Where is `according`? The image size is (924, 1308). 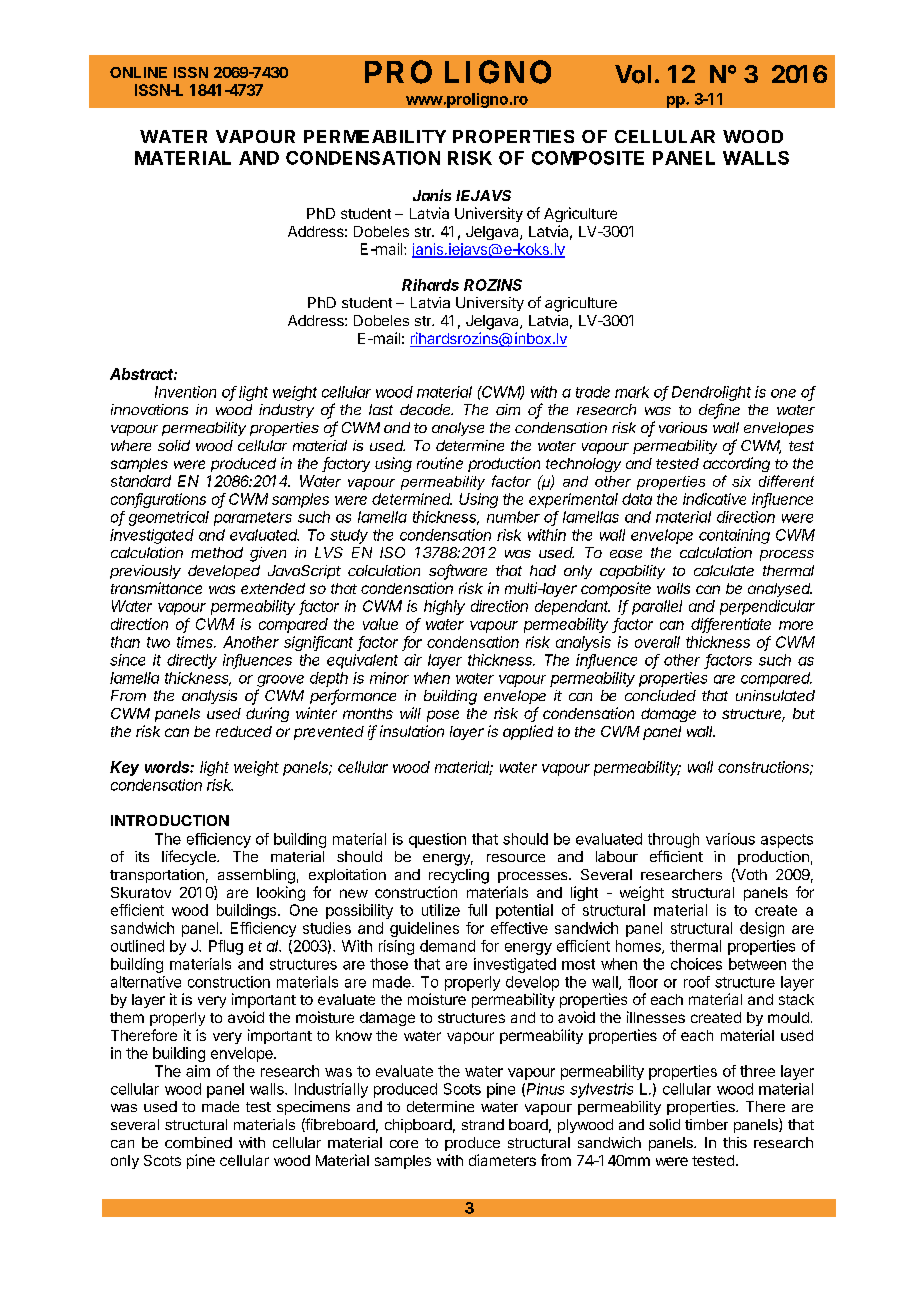
according is located at coordinates (736, 464).
